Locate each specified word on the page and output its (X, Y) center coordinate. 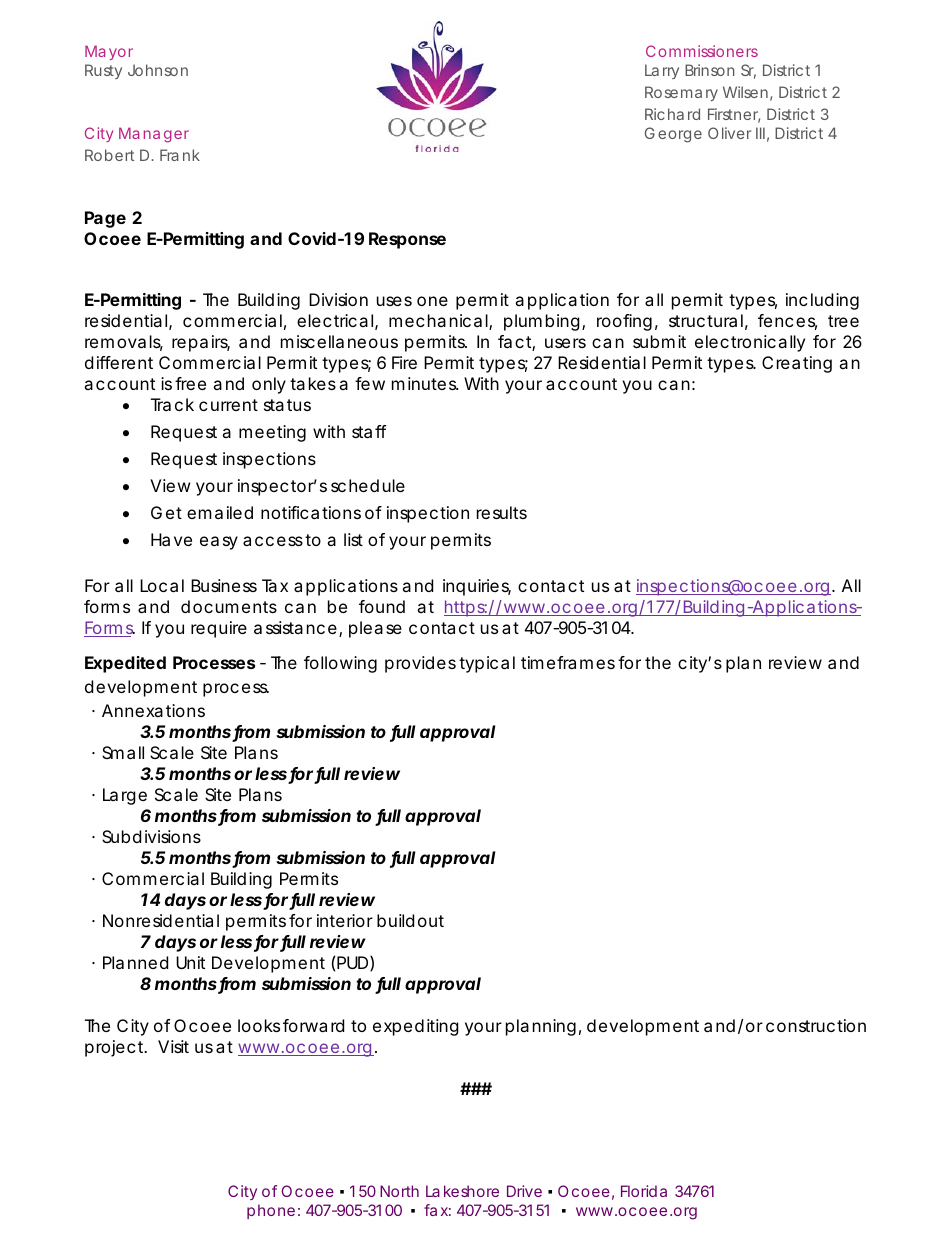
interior (345, 920)
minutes (425, 383)
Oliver (729, 133)
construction (816, 1025)
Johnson (158, 70)
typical (487, 664)
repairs (201, 343)
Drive (524, 1191)
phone (271, 1211)
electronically (750, 343)
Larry (662, 71)
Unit (190, 962)
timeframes (568, 662)
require (219, 629)
